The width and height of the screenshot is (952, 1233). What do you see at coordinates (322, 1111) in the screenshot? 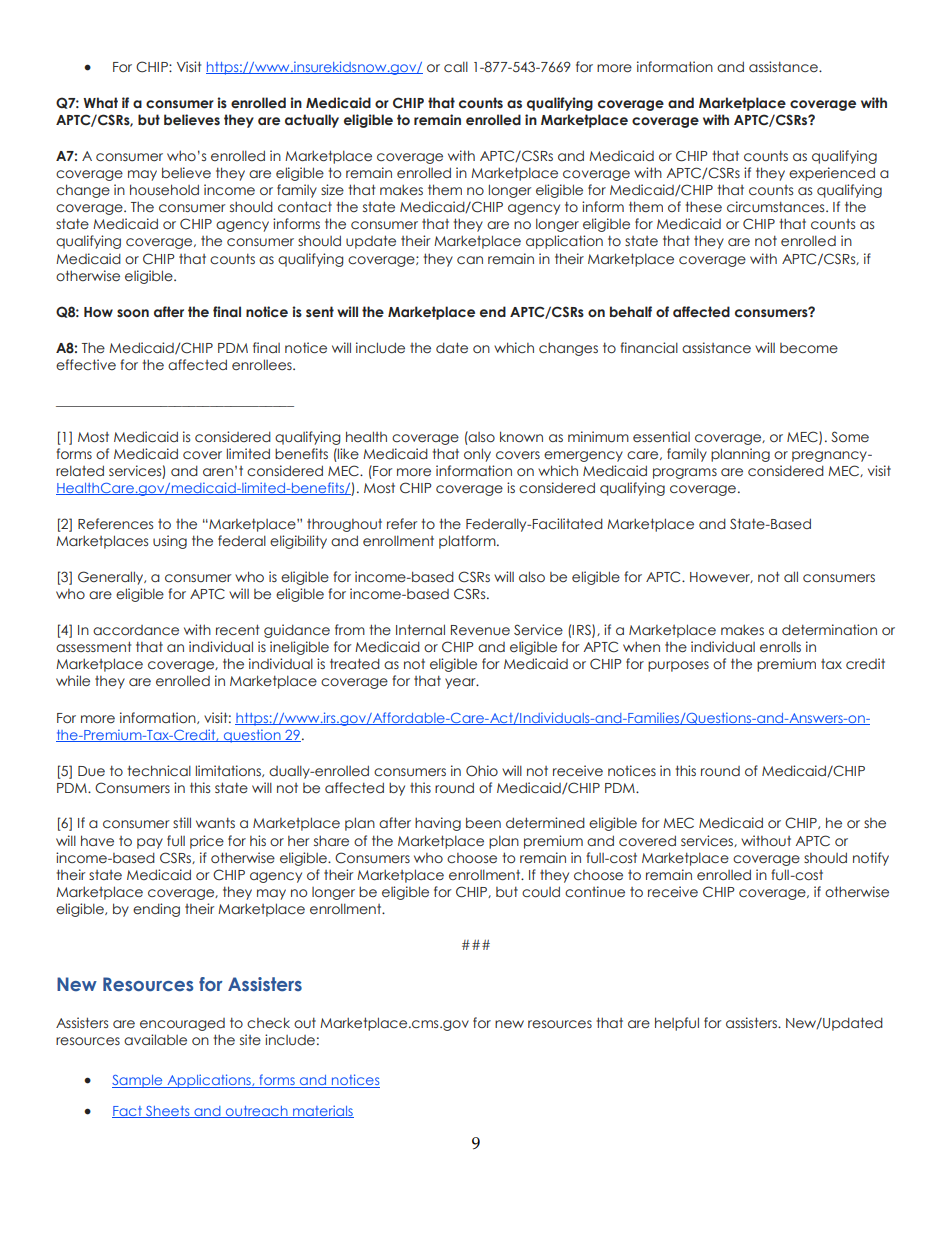
I see `materials` at bounding box center [322, 1111].
